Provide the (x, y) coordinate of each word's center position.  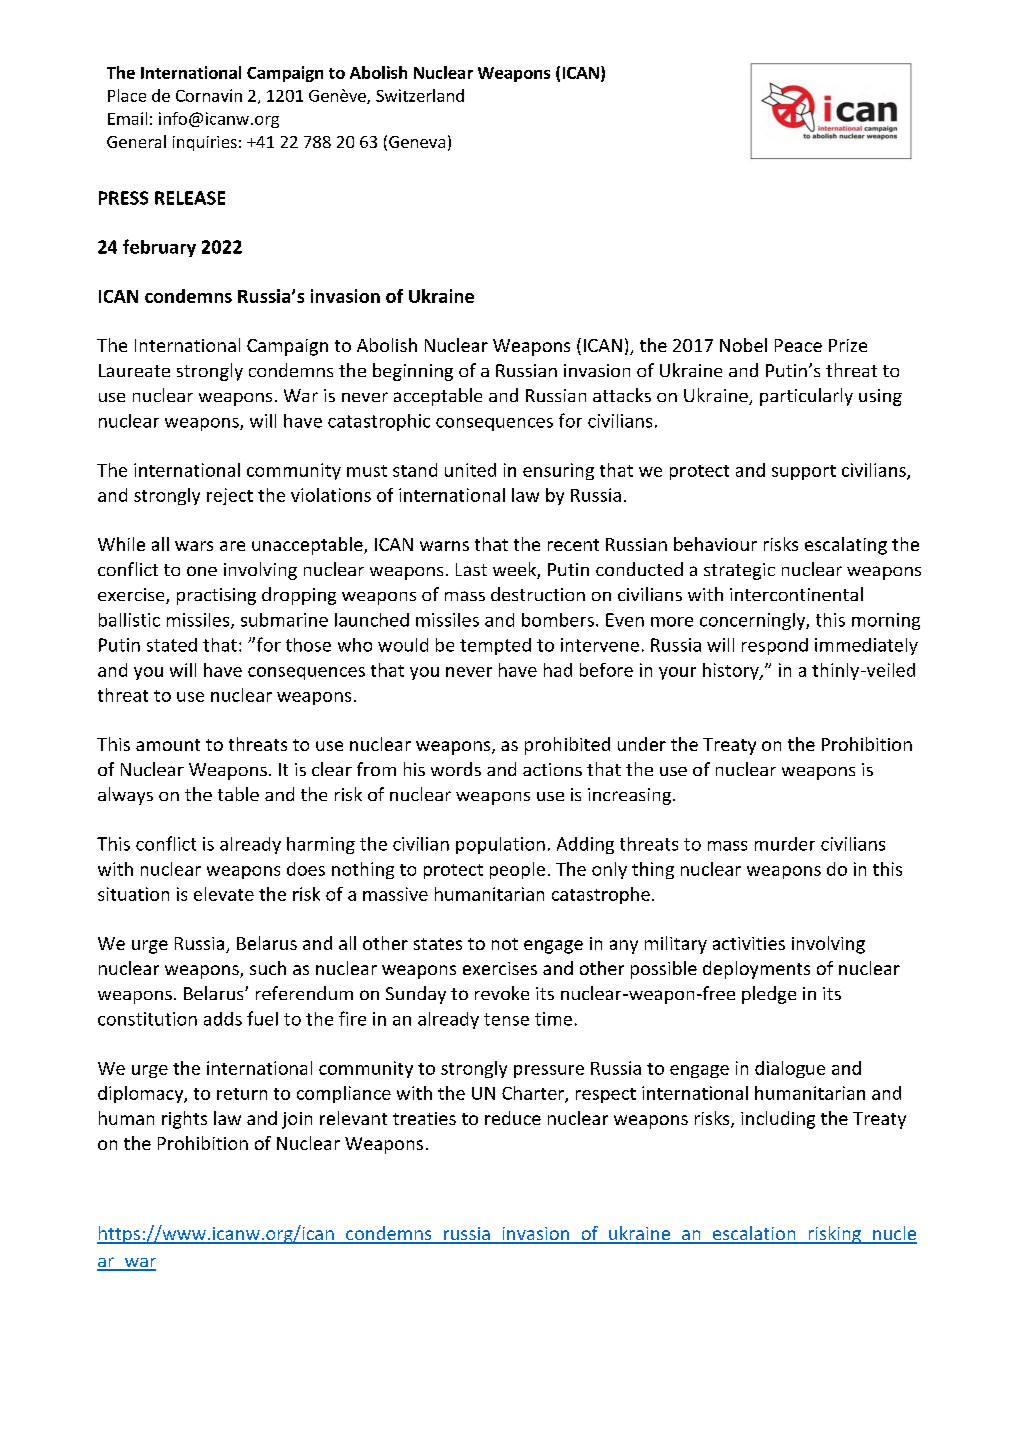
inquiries (205, 143)
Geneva (417, 142)
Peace (798, 345)
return (242, 1094)
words (456, 769)
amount (168, 745)
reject (230, 496)
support (804, 472)
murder (785, 844)
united (470, 470)
